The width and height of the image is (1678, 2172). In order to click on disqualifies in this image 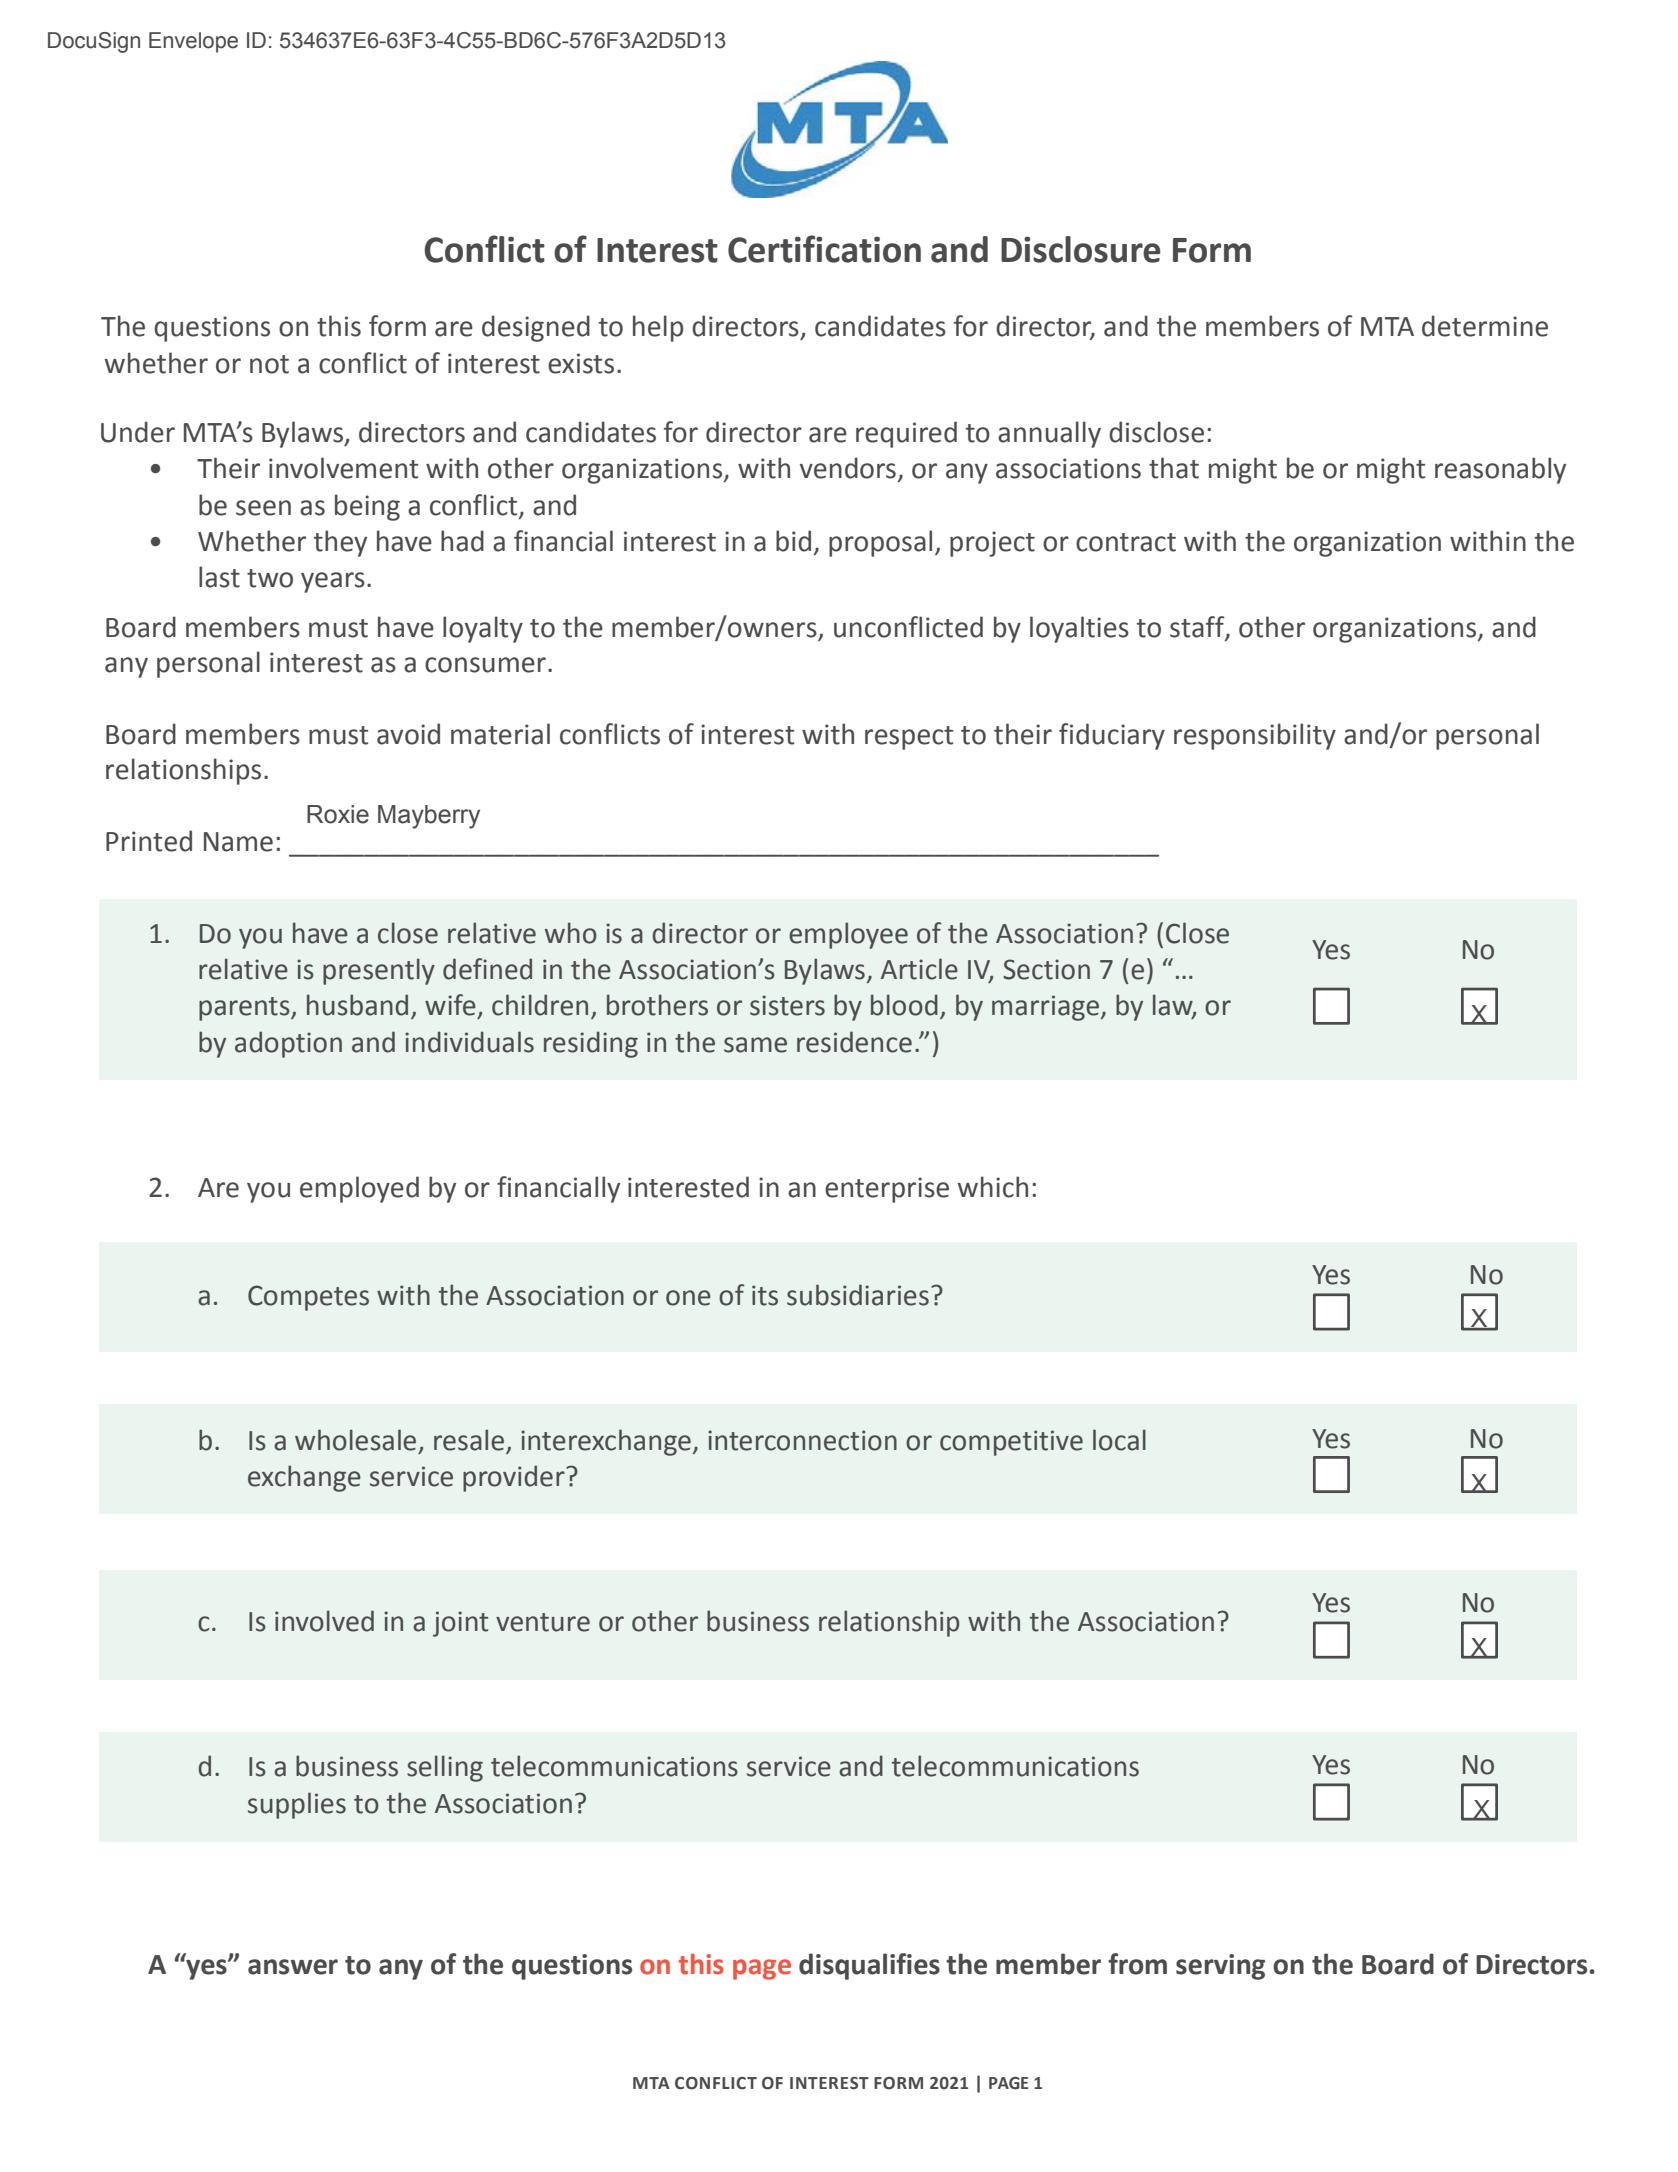, I will do `click(869, 1966)`.
